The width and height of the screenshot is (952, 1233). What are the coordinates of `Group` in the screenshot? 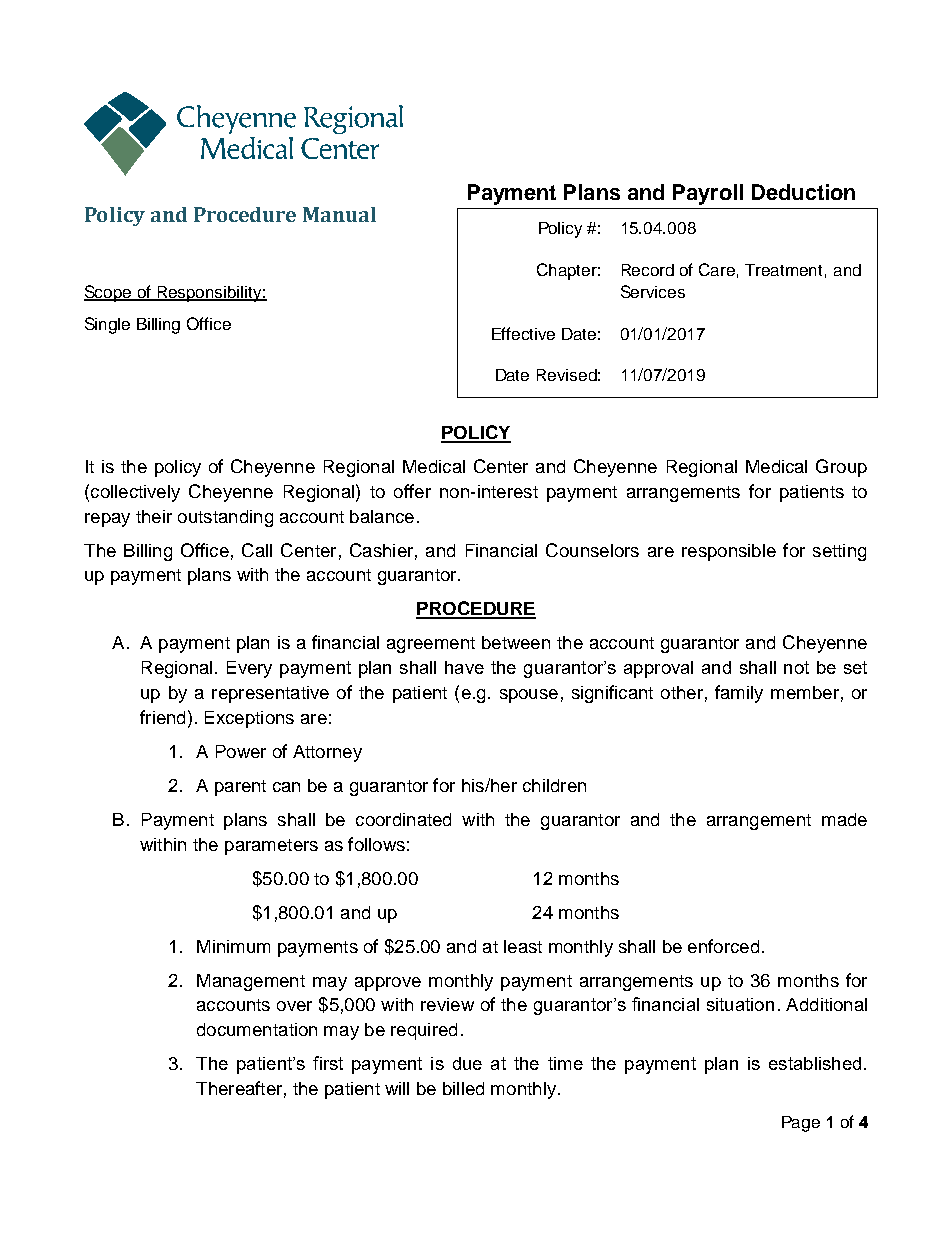 It's located at (841, 468).
